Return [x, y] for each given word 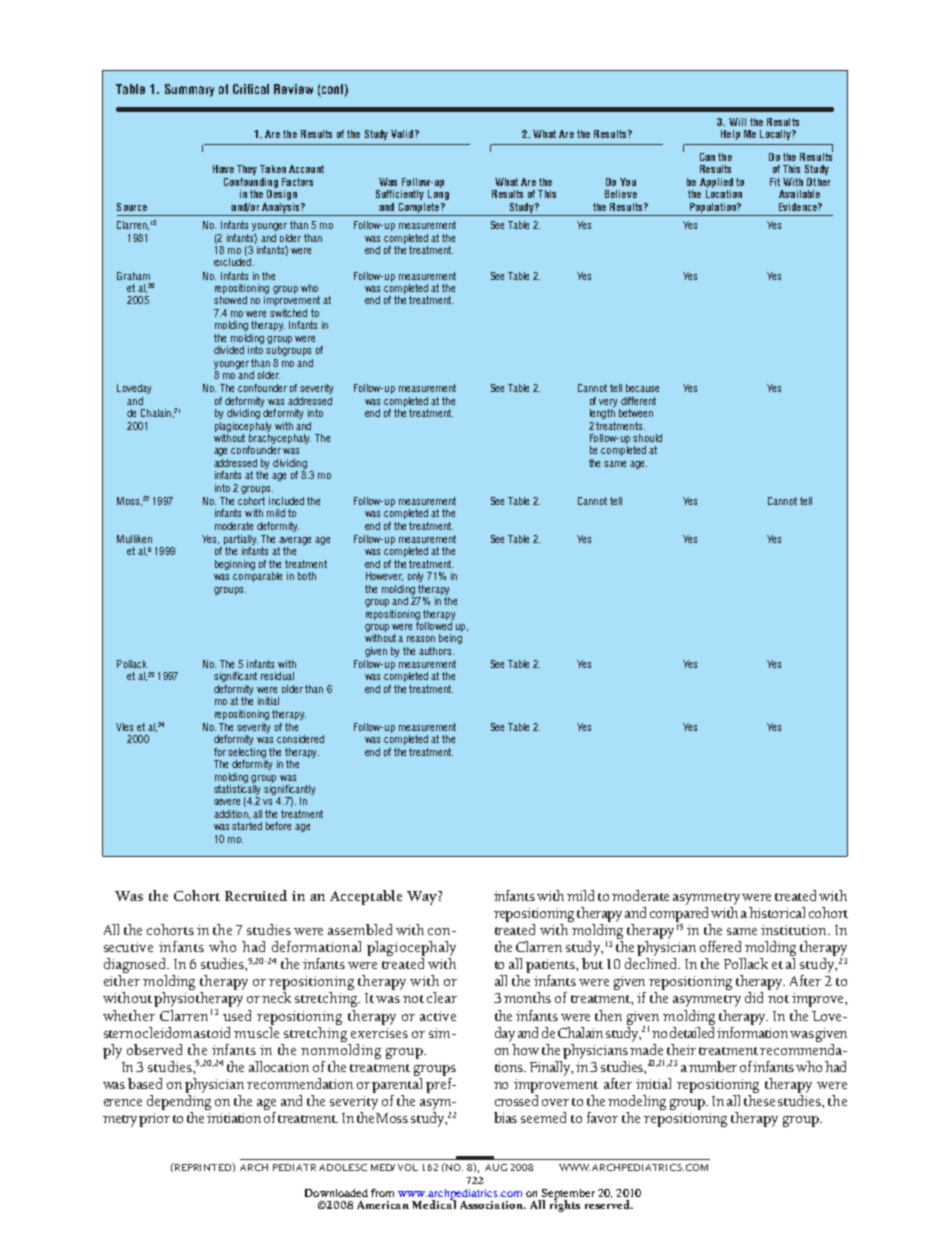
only [415, 577]
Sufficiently [400, 195]
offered [720, 946]
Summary [189, 90]
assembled [360, 929]
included [286, 501]
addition [232, 814]
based [145, 1083]
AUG [496, 1167]
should [647, 438]
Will [737, 122]
